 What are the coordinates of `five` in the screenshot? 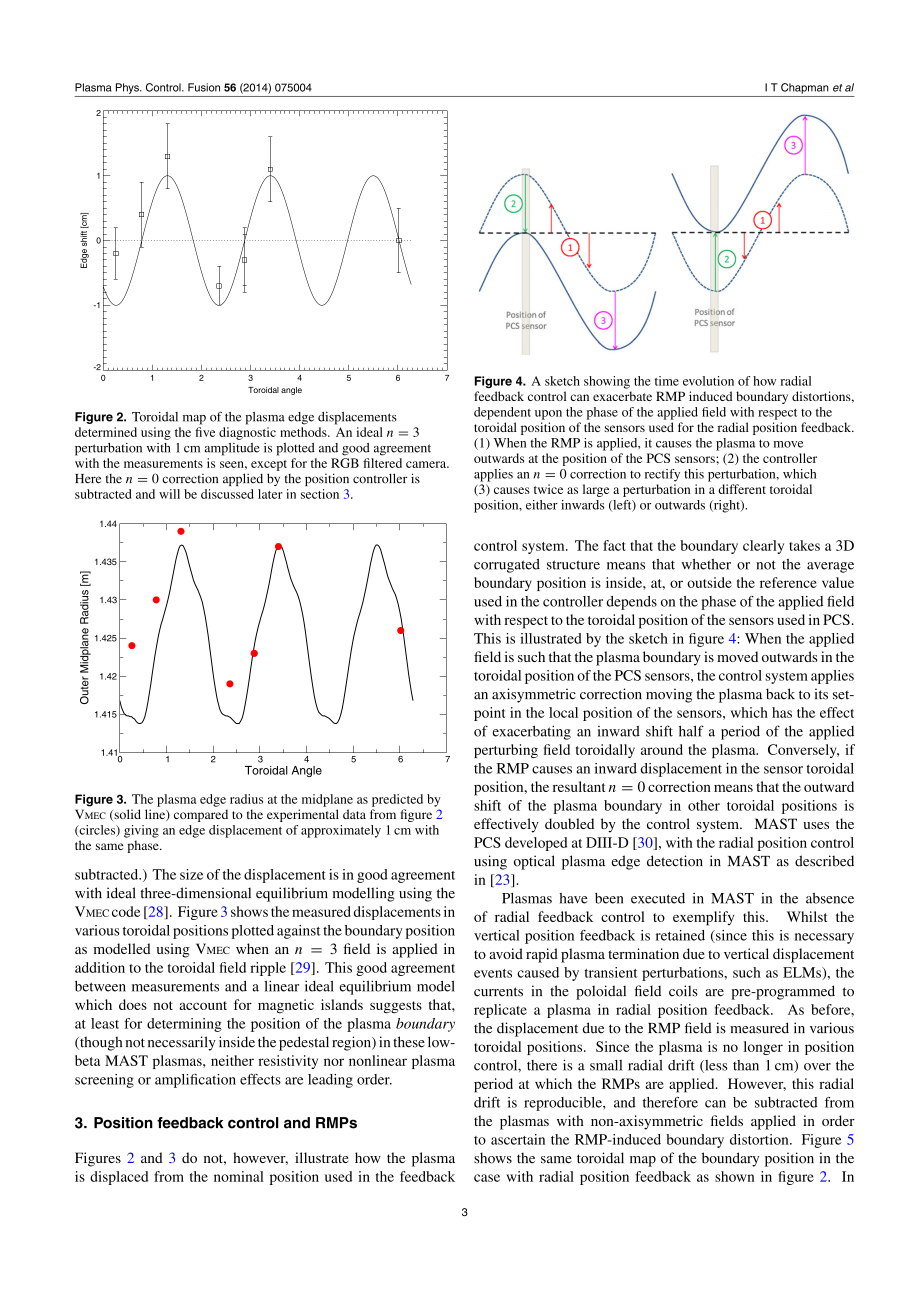 It's located at (205, 432).
